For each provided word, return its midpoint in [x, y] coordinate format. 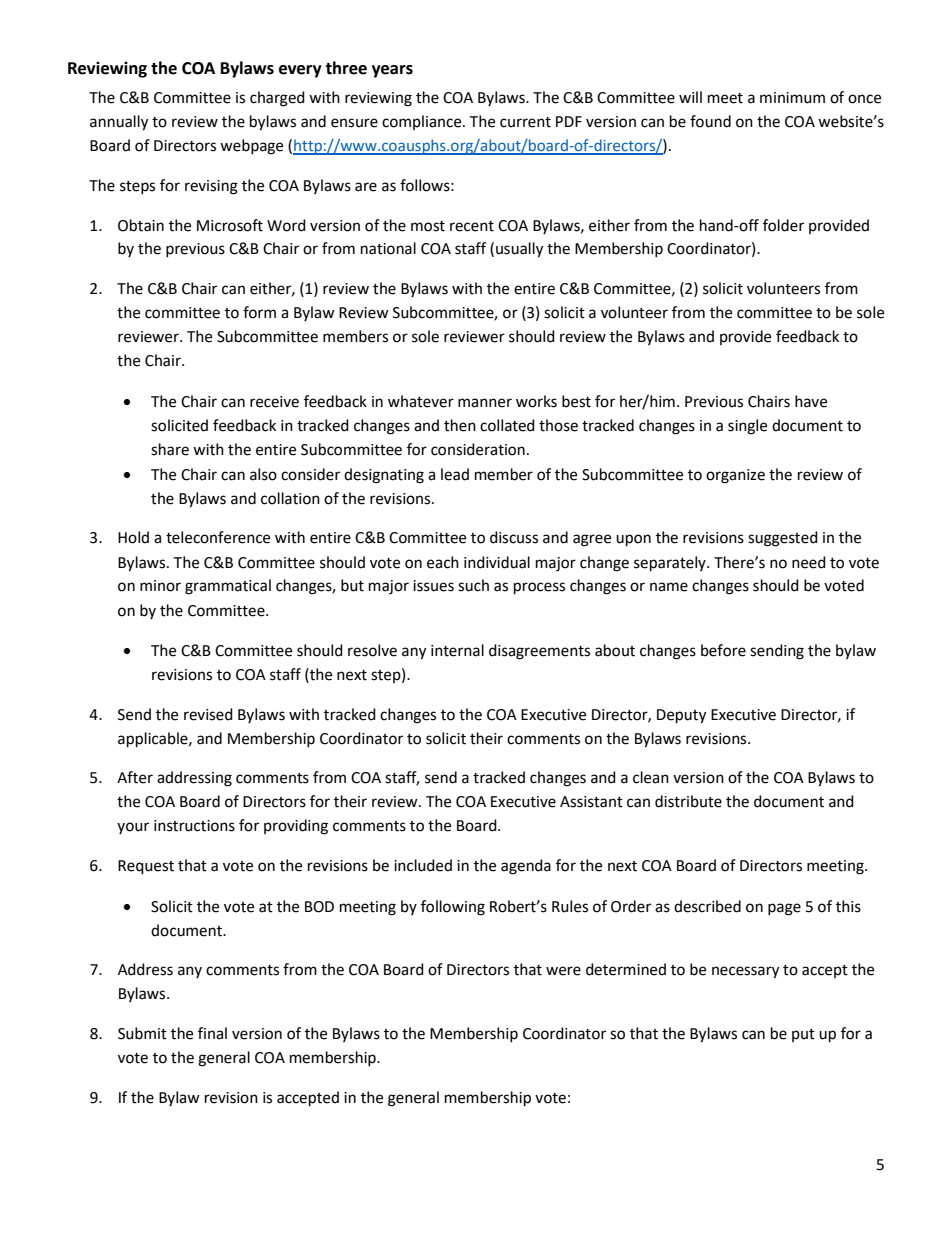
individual [497, 562]
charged [277, 99]
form [259, 312]
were [563, 971]
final [212, 1033]
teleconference [218, 537]
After [135, 777]
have [811, 401]
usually [519, 250]
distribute [688, 801]
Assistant [591, 802]
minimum [792, 98]
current [525, 122]
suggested [783, 539]
